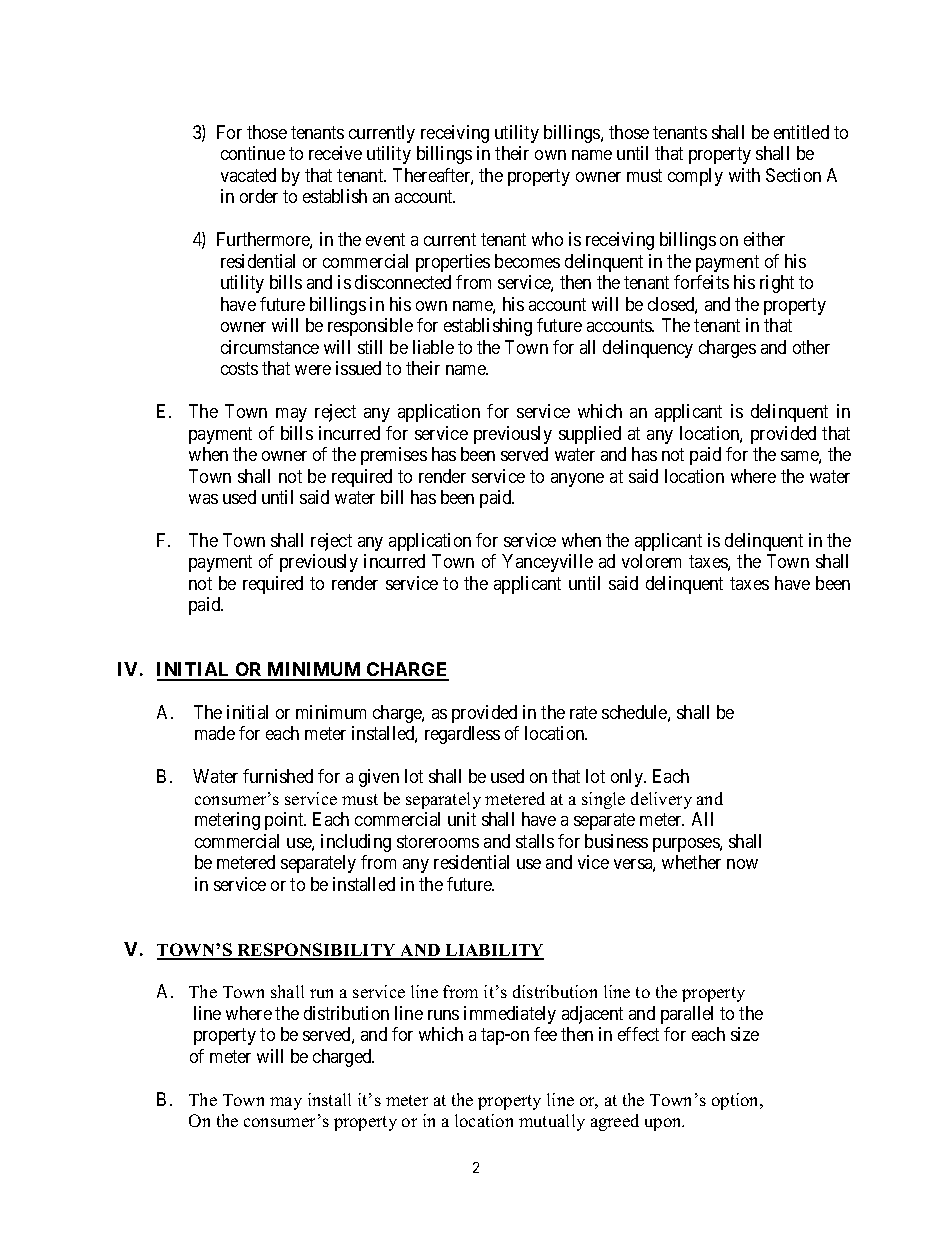 Image resolution: width=952 pixels, height=1233 pixels. What do you see at coordinates (253, 153) in the image?
I see `continue` at bounding box center [253, 153].
